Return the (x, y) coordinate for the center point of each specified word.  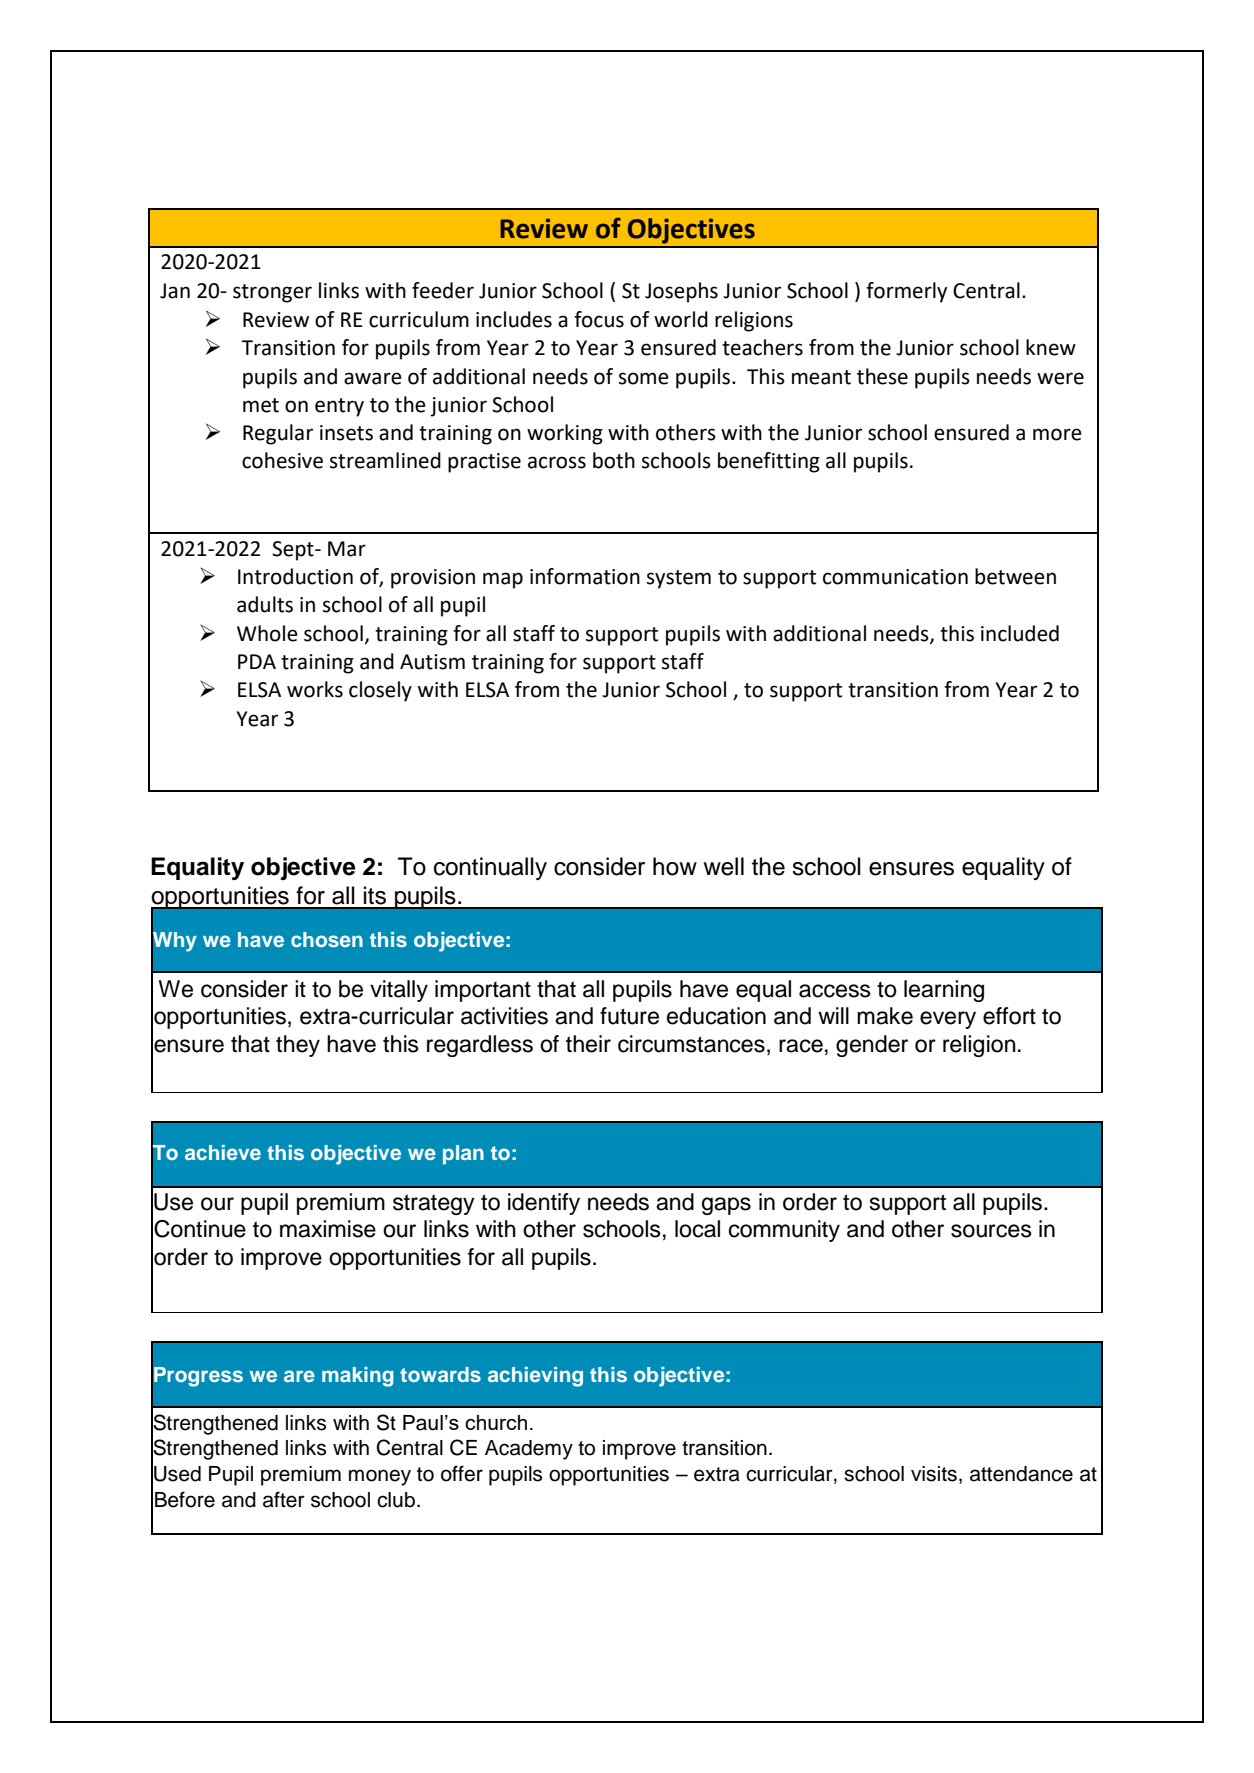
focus (599, 319)
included (1020, 633)
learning (944, 991)
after (284, 1499)
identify (544, 1204)
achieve (223, 1152)
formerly (906, 292)
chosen (327, 939)
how (675, 866)
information (585, 576)
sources (991, 1231)
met (261, 405)
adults (265, 604)
